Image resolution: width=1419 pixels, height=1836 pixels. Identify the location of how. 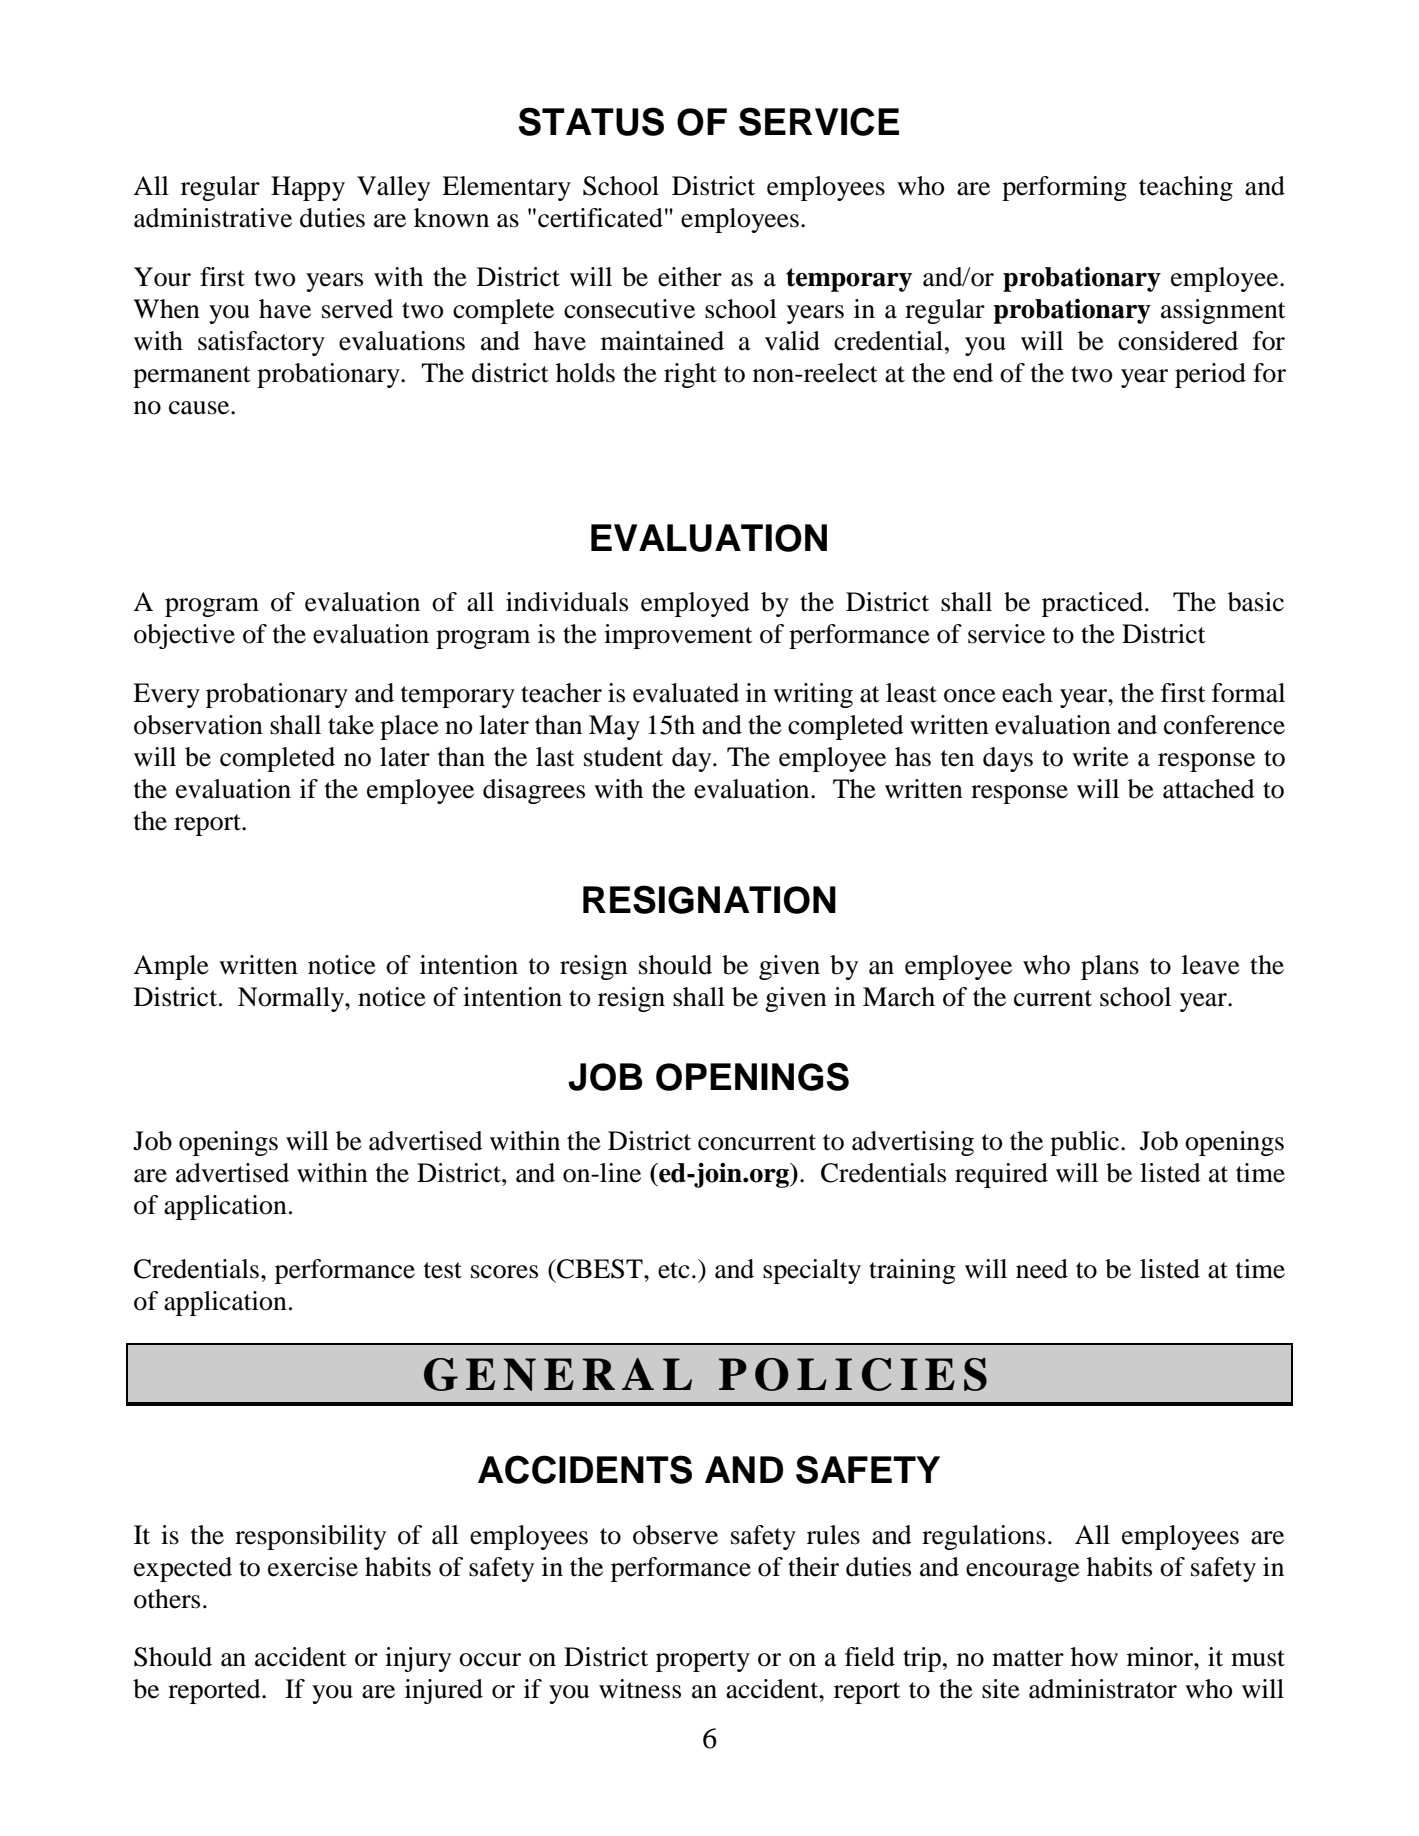
(1094, 1657).
